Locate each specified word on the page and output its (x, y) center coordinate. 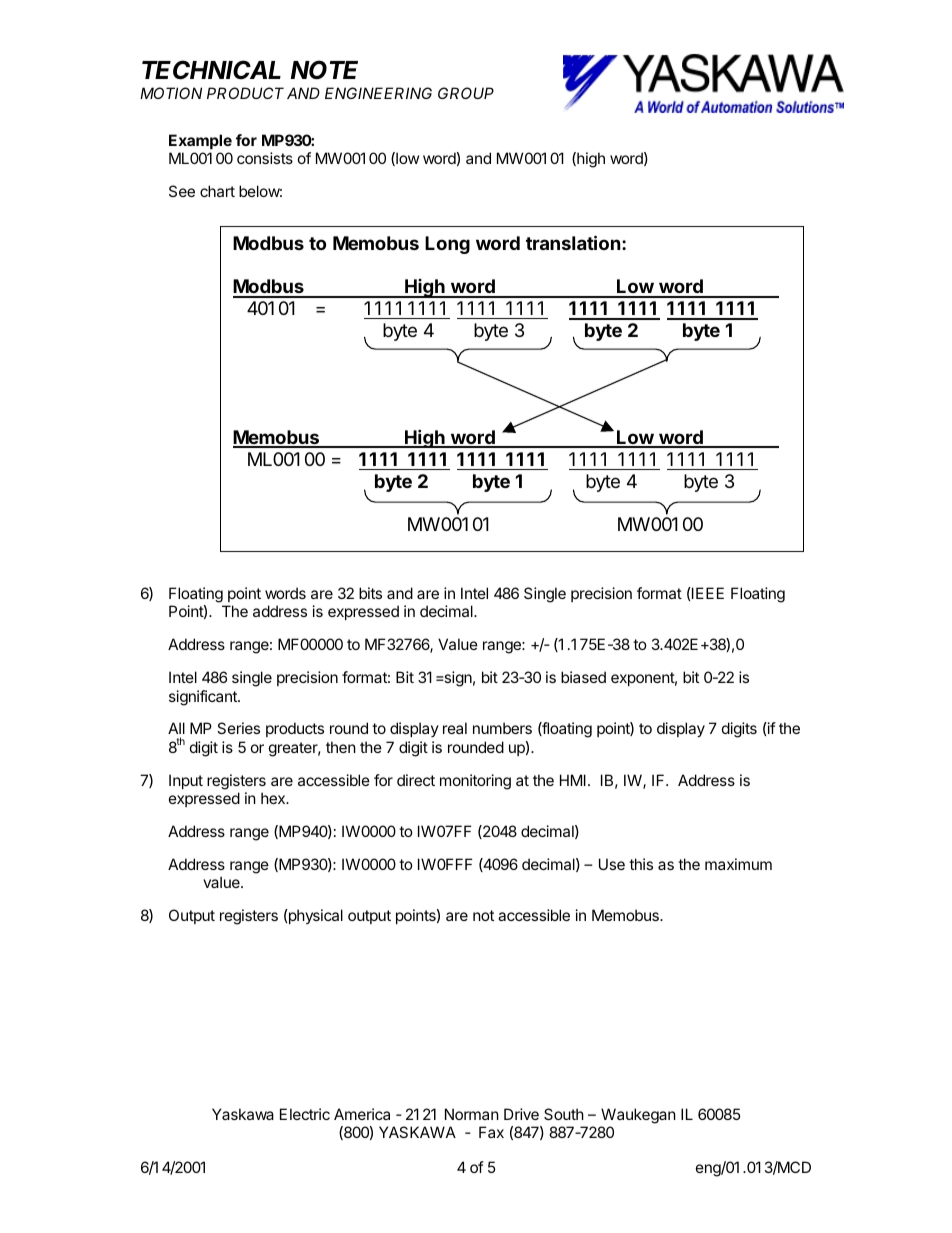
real (455, 728)
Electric (305, 1114)
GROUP (466, 93)
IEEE (707, 593)
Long (447, 245)
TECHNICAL (211, 70)
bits (370, 593)
